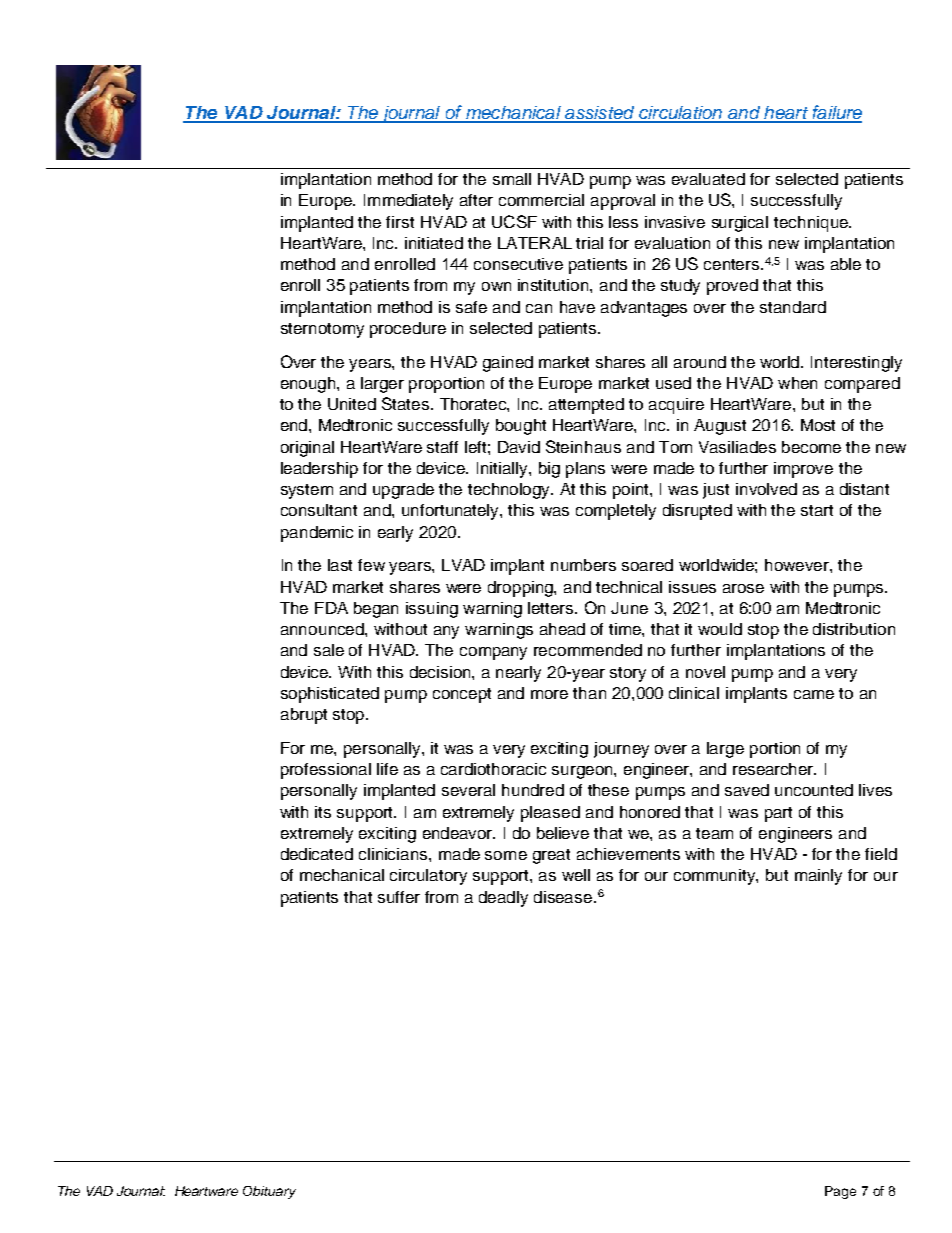 The image size is (952, 1233). What do you see at coordinates (583, 565) in the image?
I see `numbers` at bounding box center [583, 565].
